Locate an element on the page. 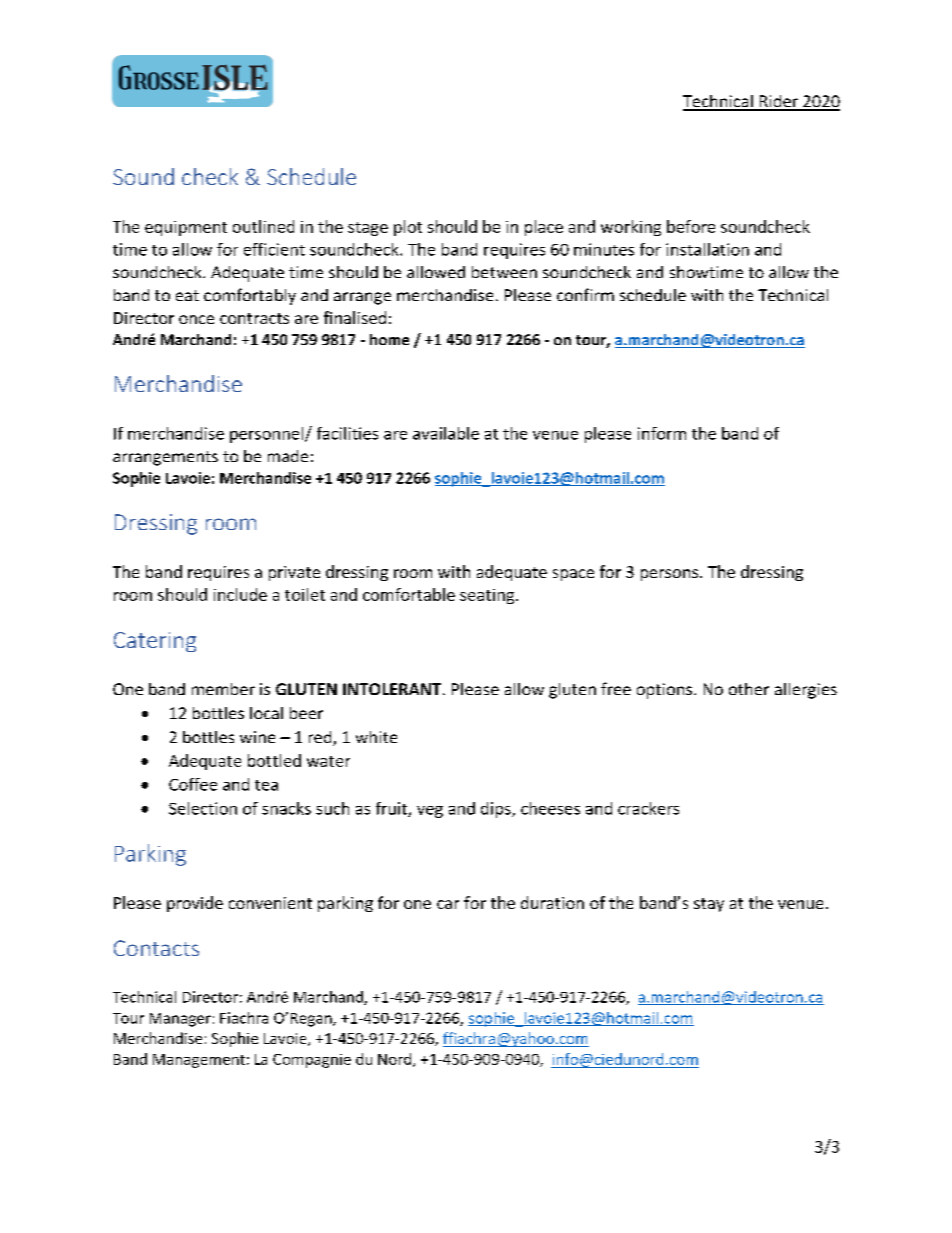  seating is located at coordinates (488, 596).
